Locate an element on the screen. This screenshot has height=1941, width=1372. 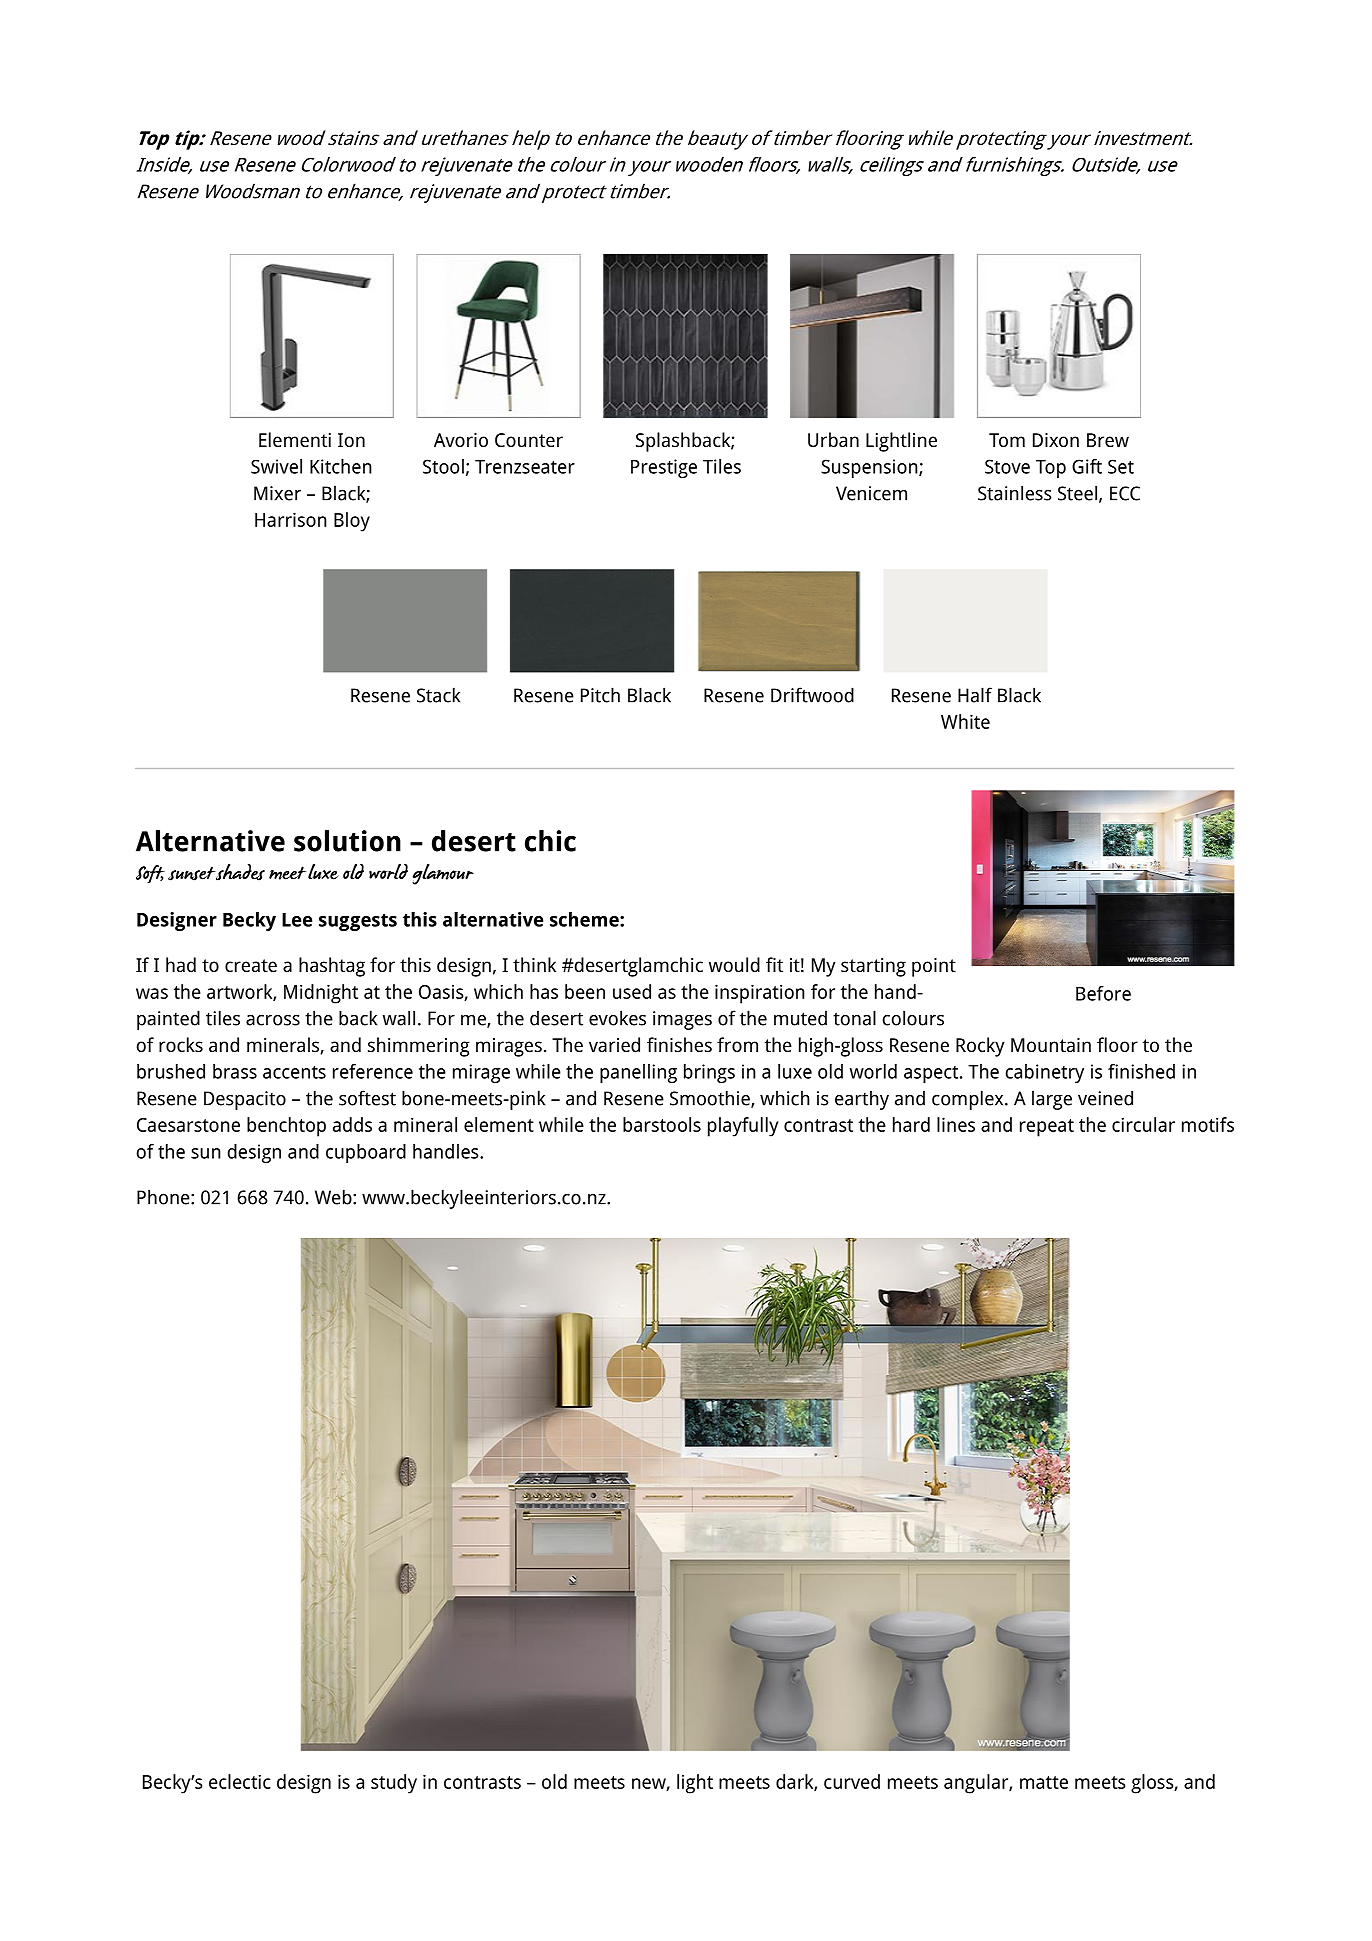
veined is located at coordinates (1105, 1098).
